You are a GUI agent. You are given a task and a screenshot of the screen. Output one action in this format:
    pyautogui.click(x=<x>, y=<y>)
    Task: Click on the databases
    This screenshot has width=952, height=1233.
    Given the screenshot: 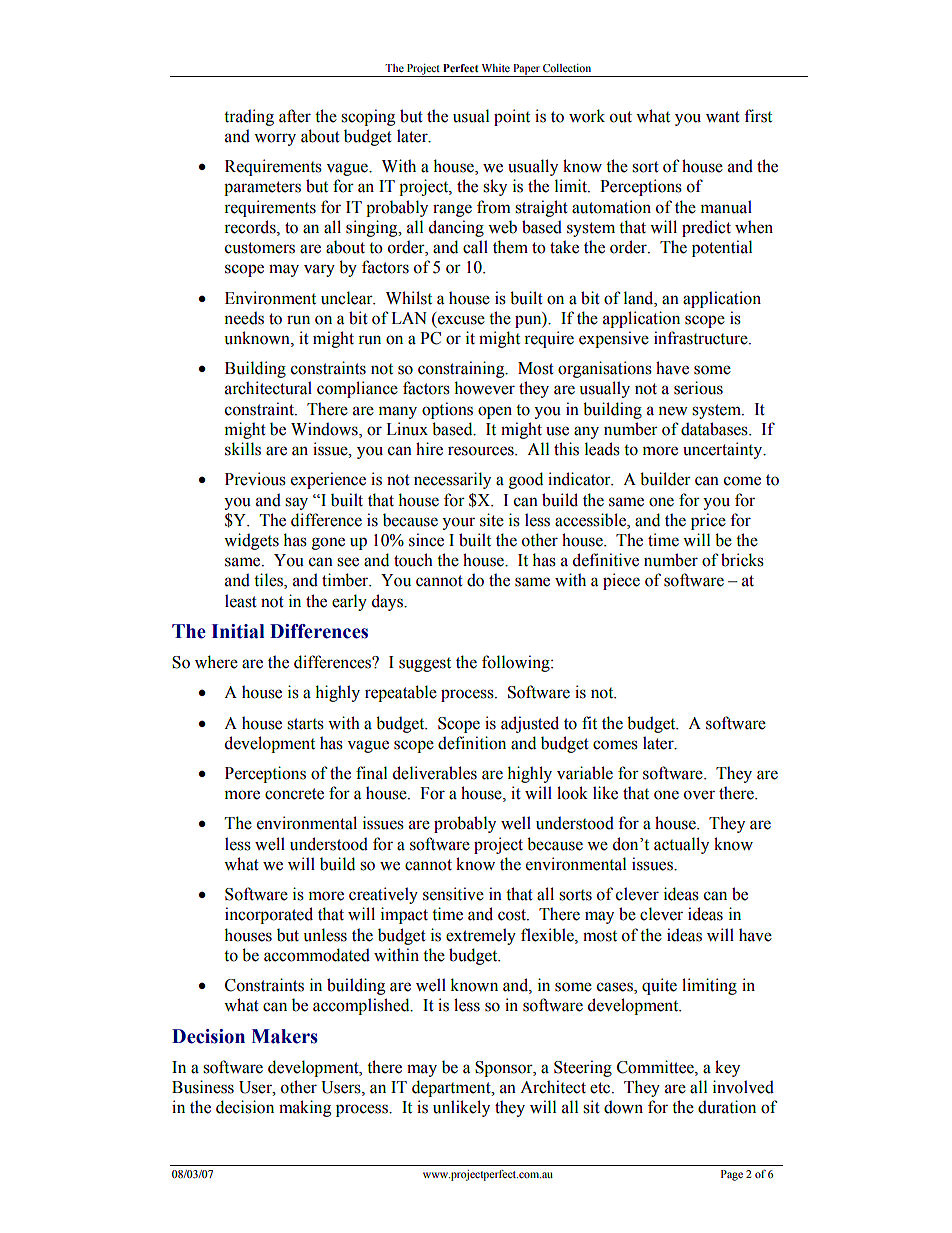 What is the action you would take?
    pyautogui.click(x=715, y=429)
